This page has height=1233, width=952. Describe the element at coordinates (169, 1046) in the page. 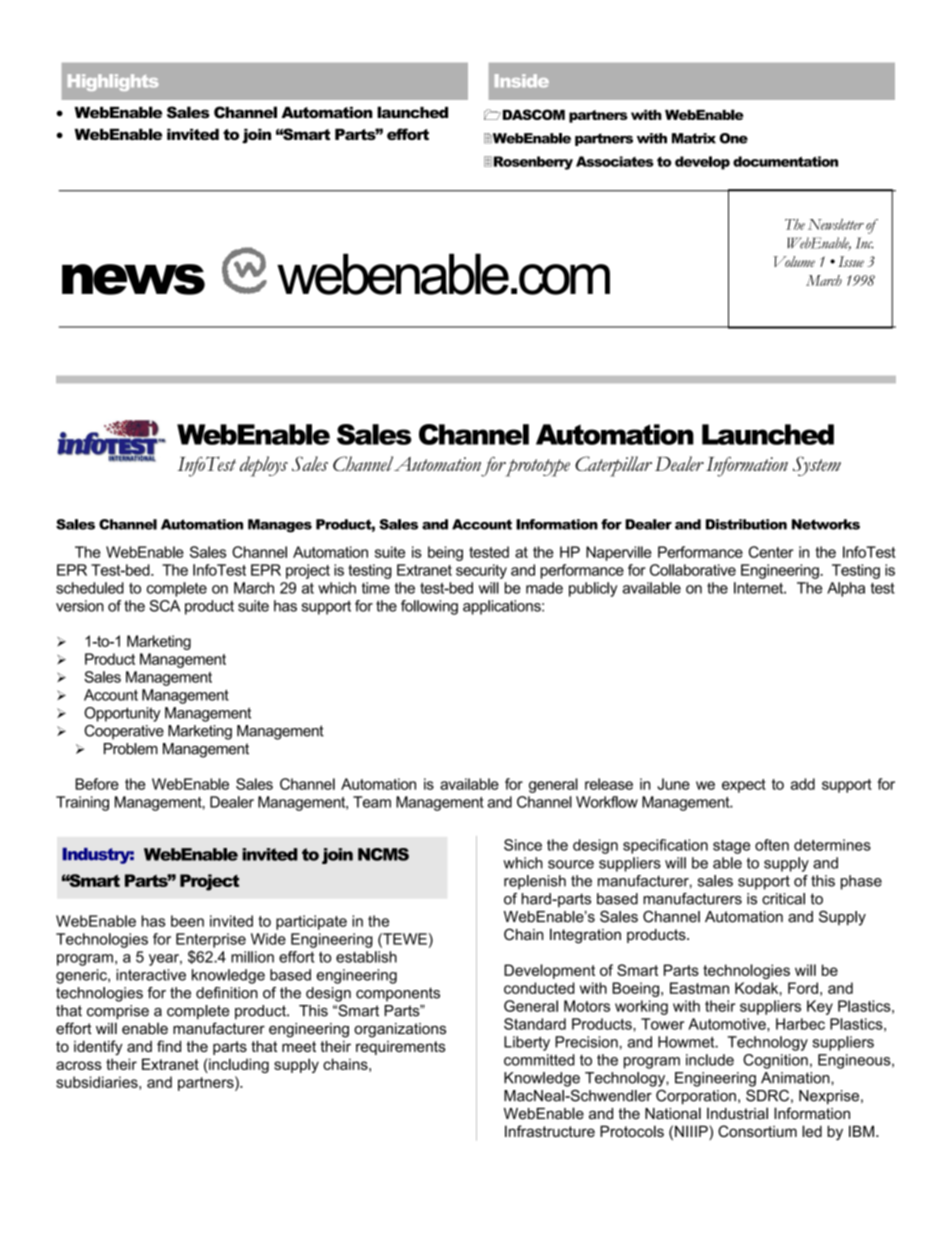

I see `find` at that location.
